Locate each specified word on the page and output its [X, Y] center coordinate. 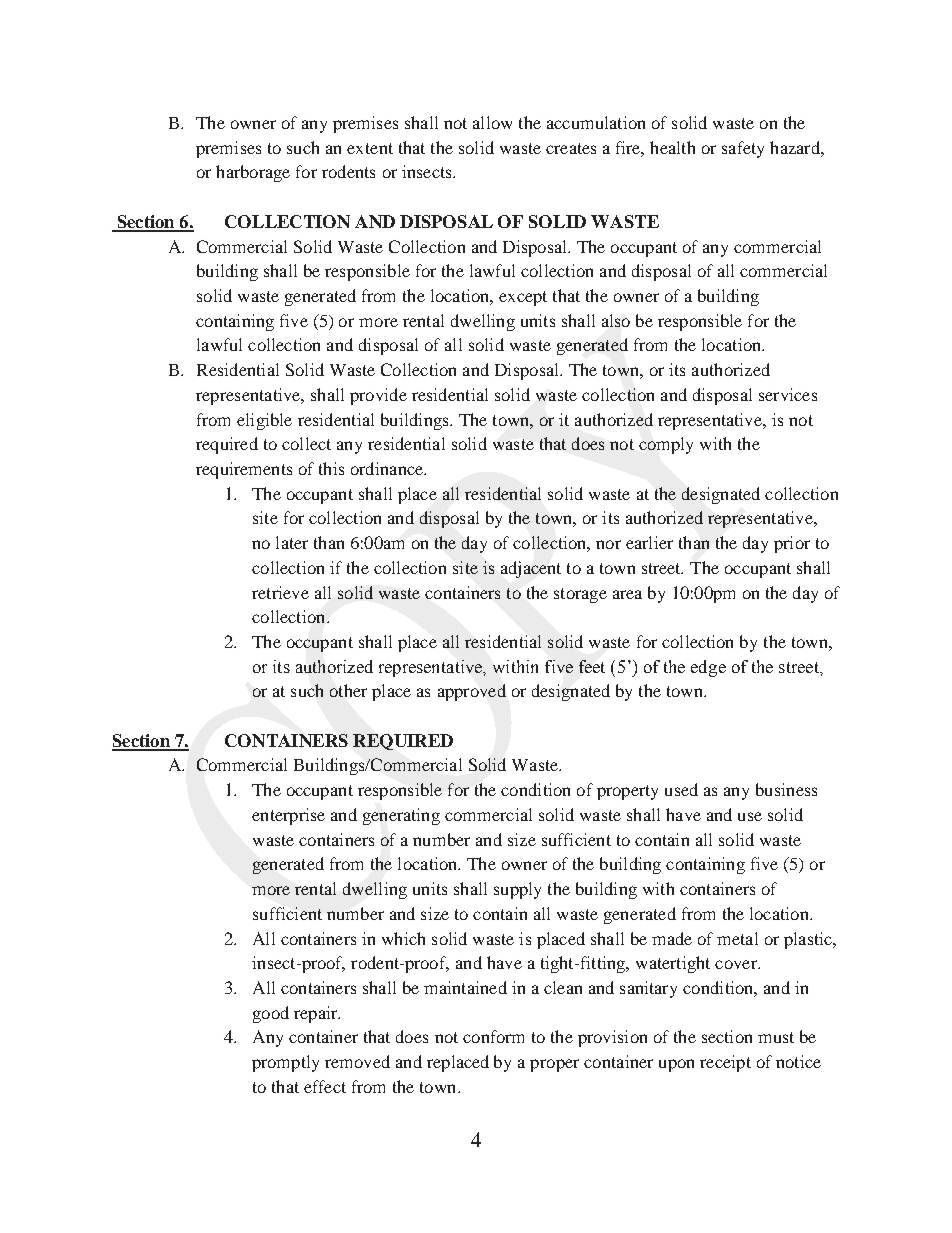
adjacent [531, 569]
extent [370, 148]
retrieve [280, 592]
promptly [285, 1063]
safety [743, 149]
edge [708, 668]
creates [571, 148]
